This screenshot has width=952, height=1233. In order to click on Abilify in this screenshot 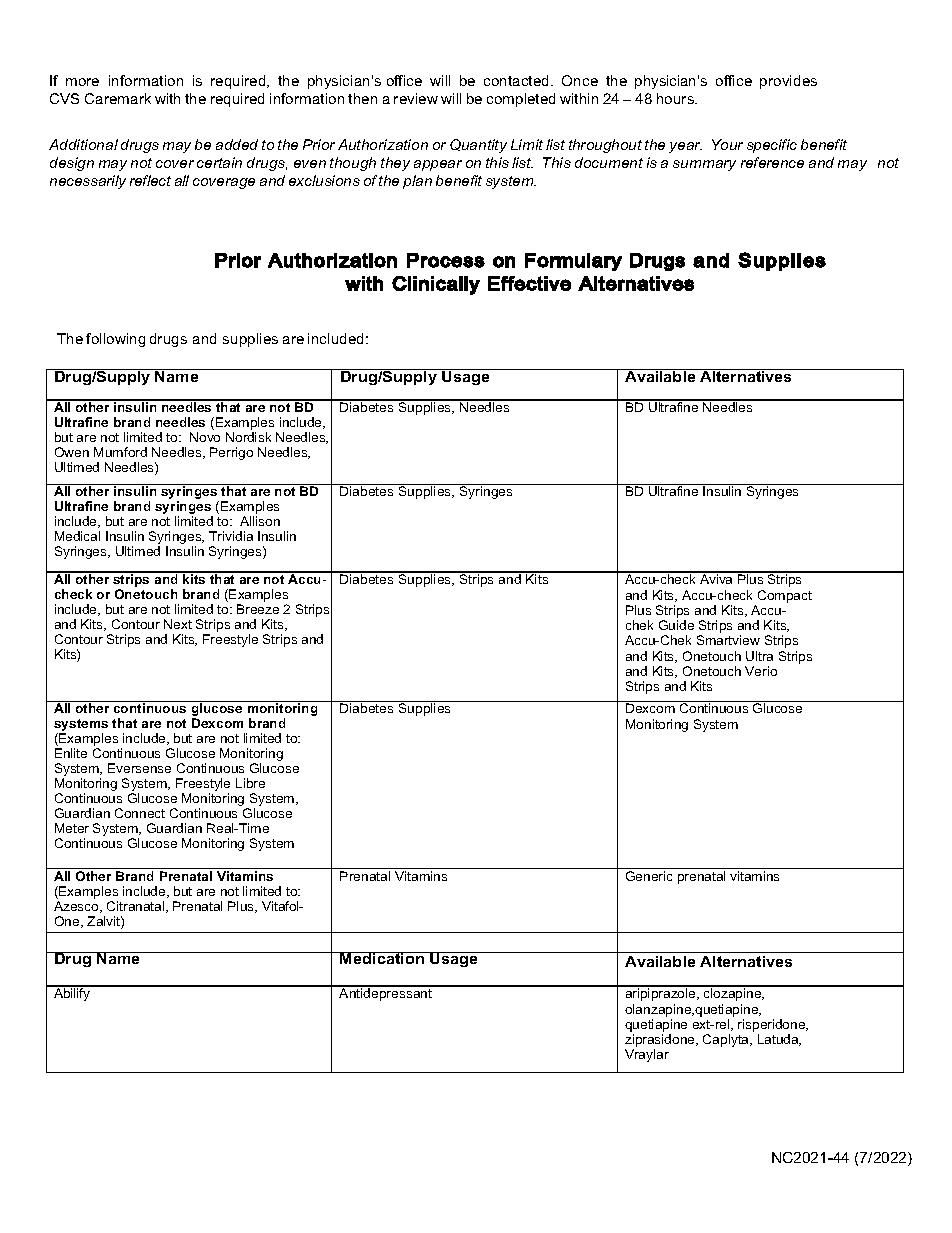, I will do `click(72, 993)`.
